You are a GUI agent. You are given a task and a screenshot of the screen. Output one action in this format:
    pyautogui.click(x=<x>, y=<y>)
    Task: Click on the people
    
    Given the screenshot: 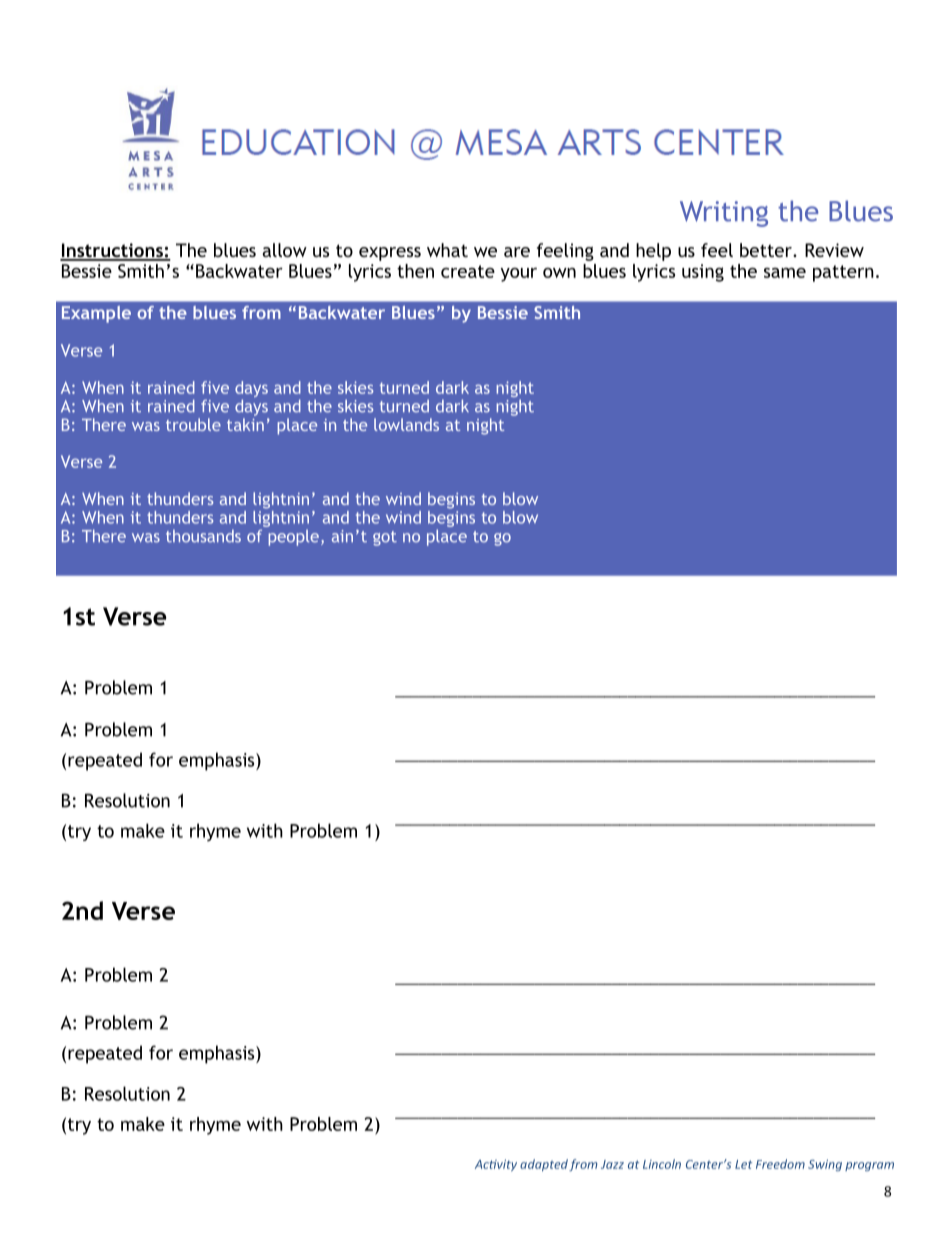 What is the action you would take?
    pyautogui.click(x=293, y=538)
